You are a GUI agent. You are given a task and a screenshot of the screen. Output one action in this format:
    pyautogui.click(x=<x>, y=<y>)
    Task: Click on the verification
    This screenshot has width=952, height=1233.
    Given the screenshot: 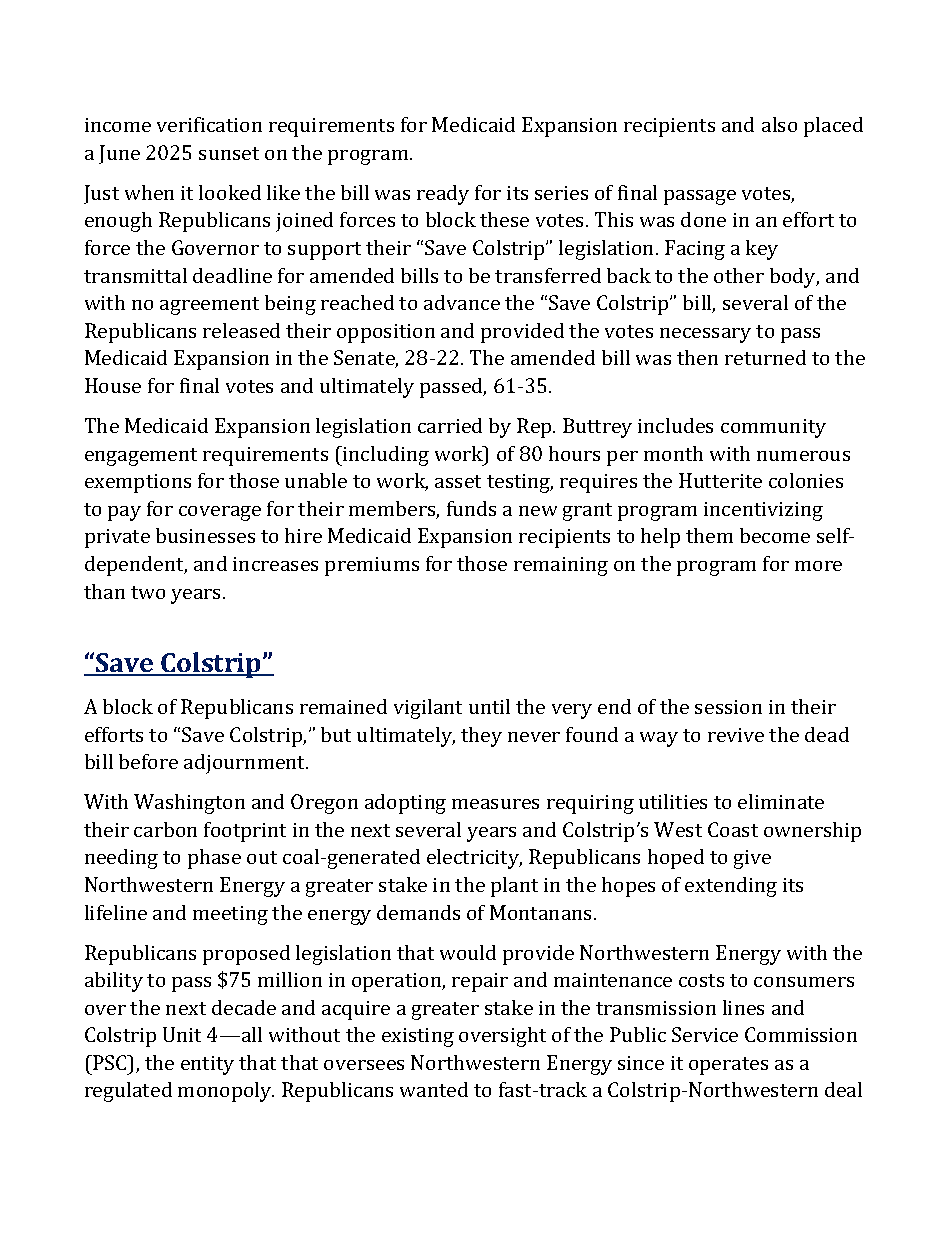 What is the action you would take?
    pyautogui.click(x=209, y=124)
